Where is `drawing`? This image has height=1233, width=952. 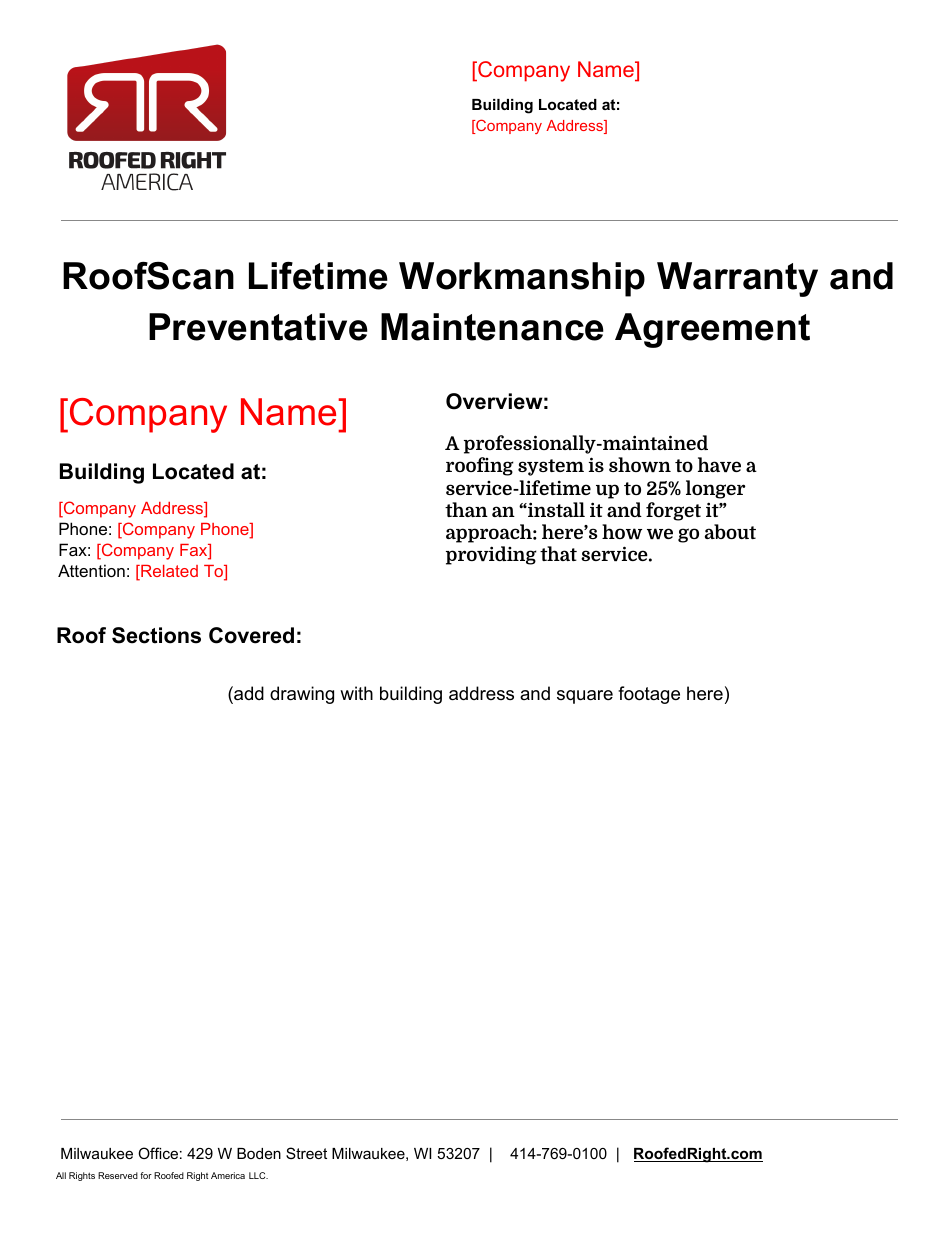
drawing is located at coordinates (302, 695).
